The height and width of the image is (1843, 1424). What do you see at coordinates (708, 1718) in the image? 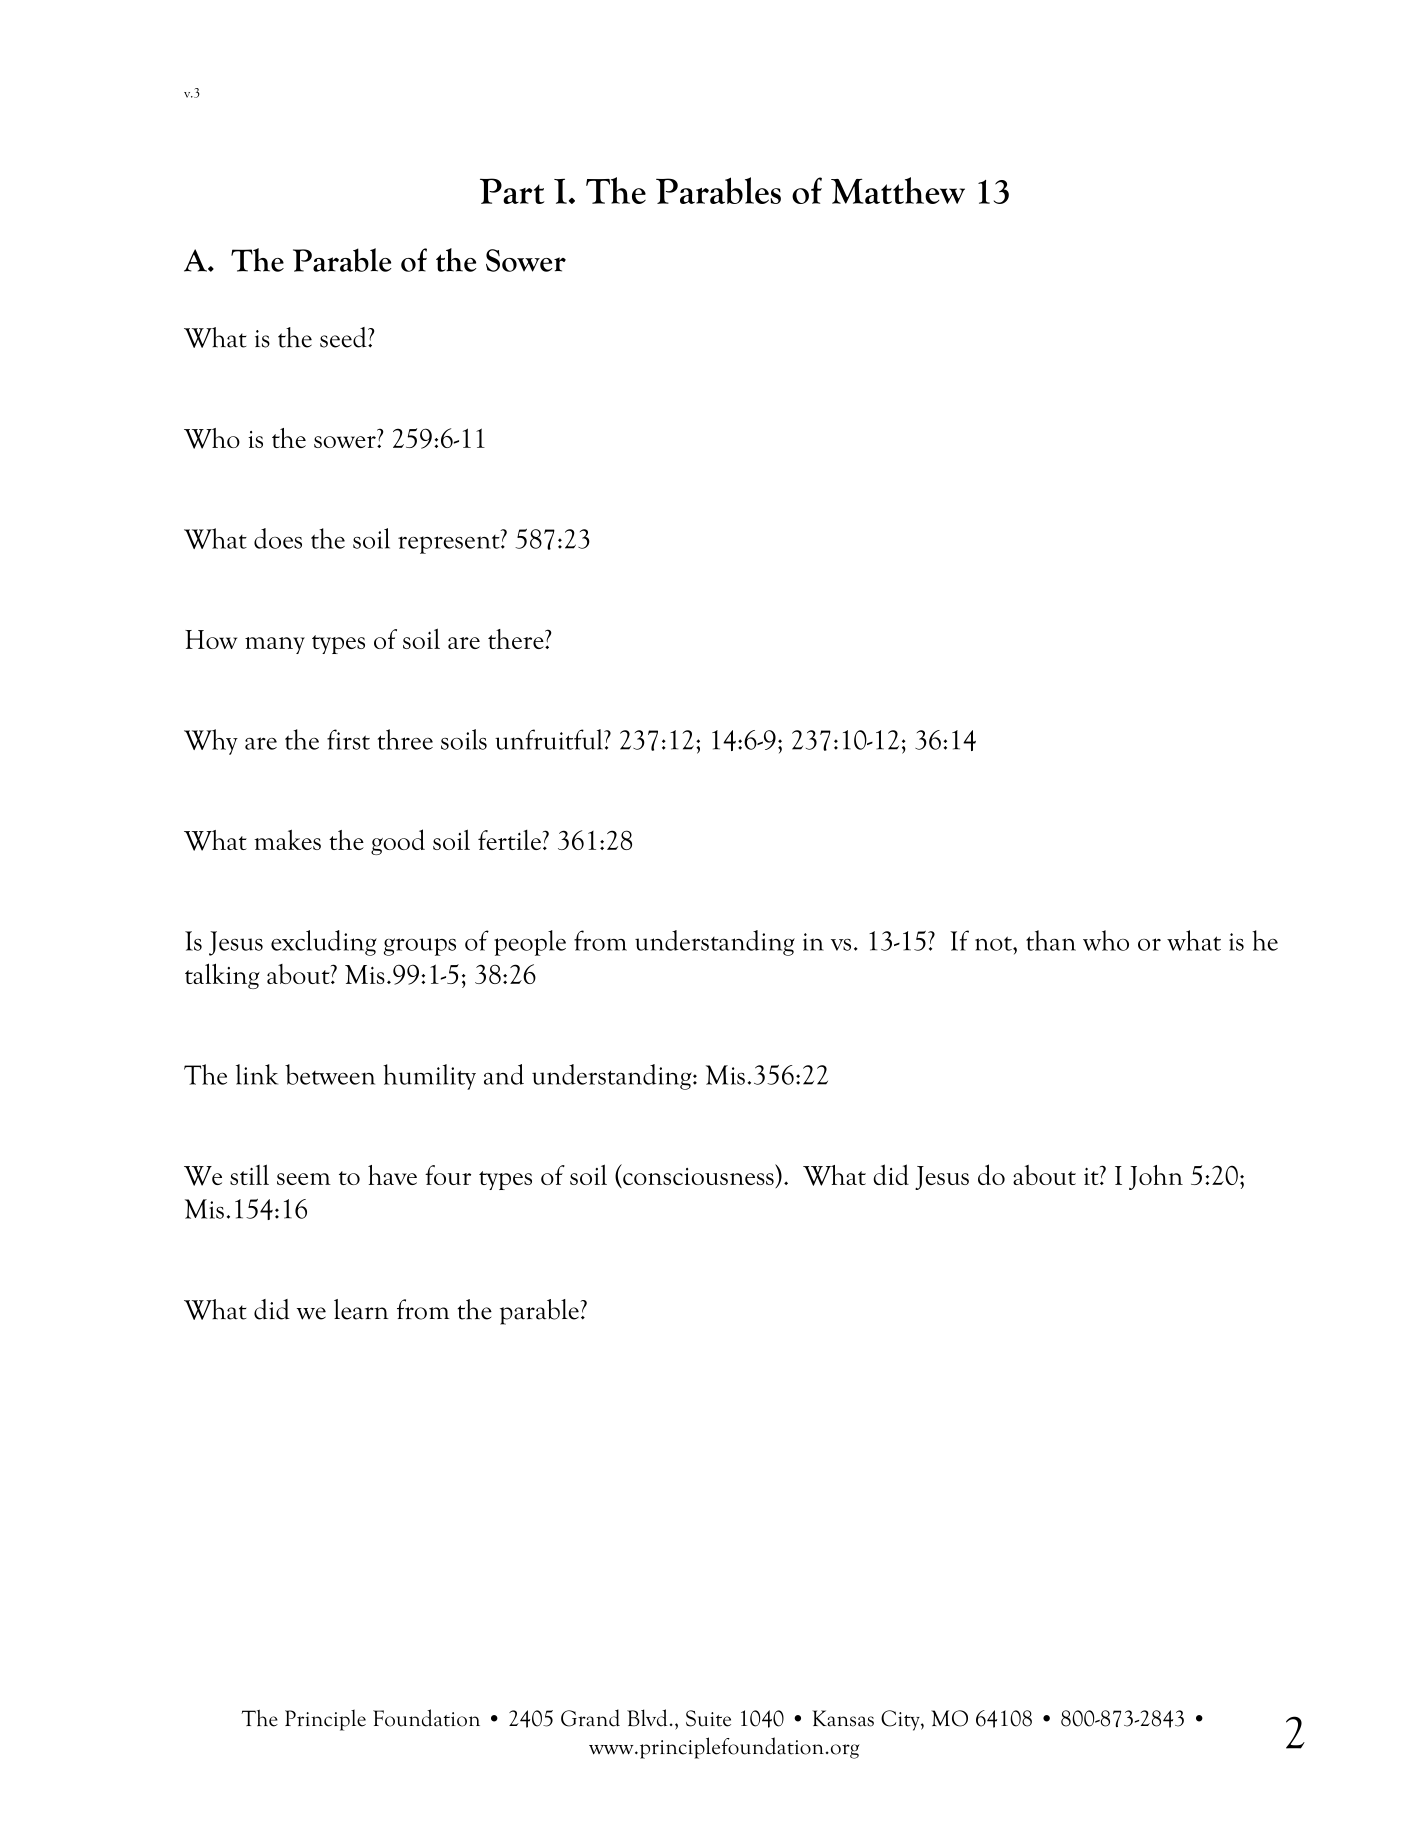
I see `Suite` at bounding box center [708, 1718].
